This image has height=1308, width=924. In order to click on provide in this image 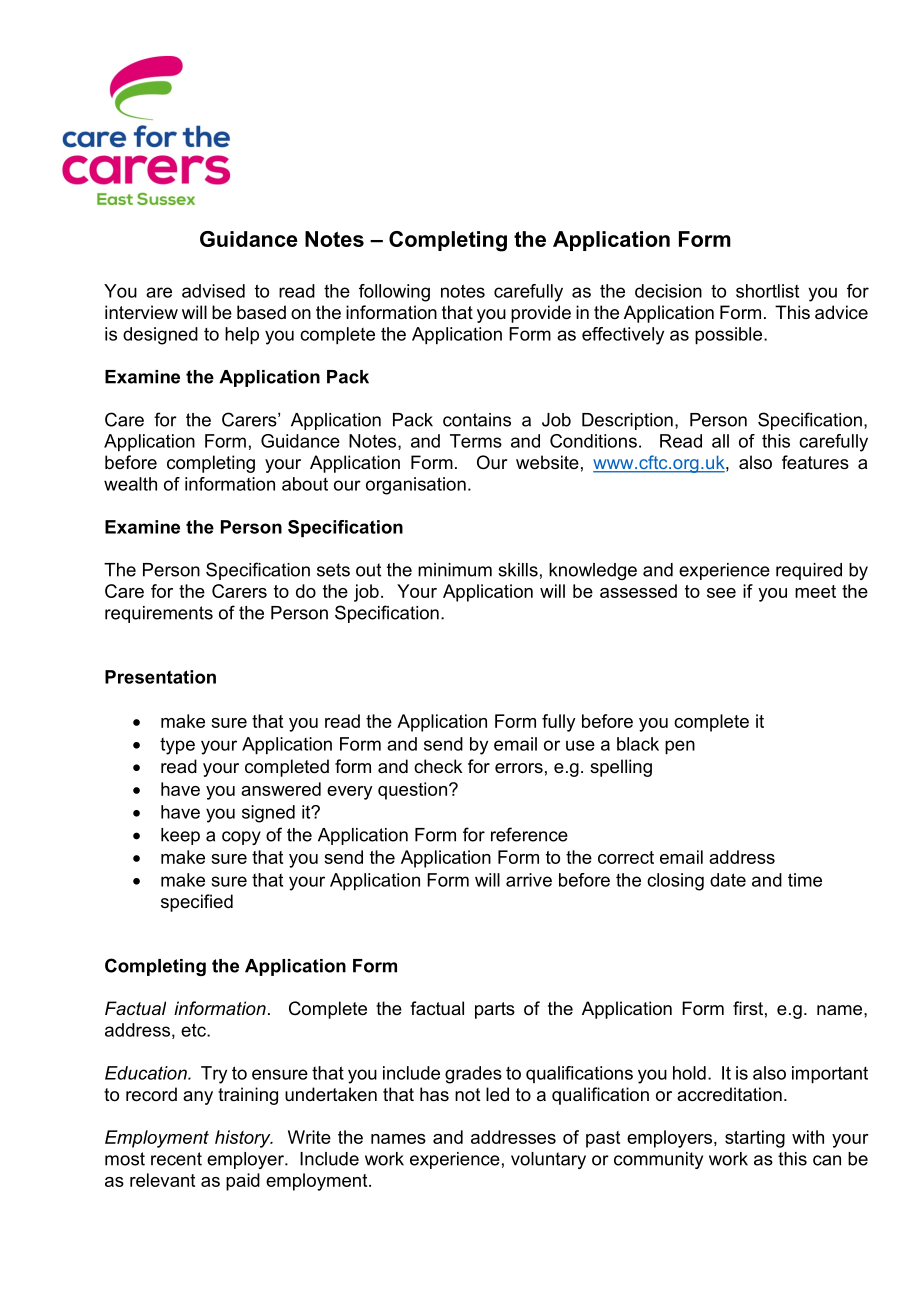, I will do `click(541, 314)`.
